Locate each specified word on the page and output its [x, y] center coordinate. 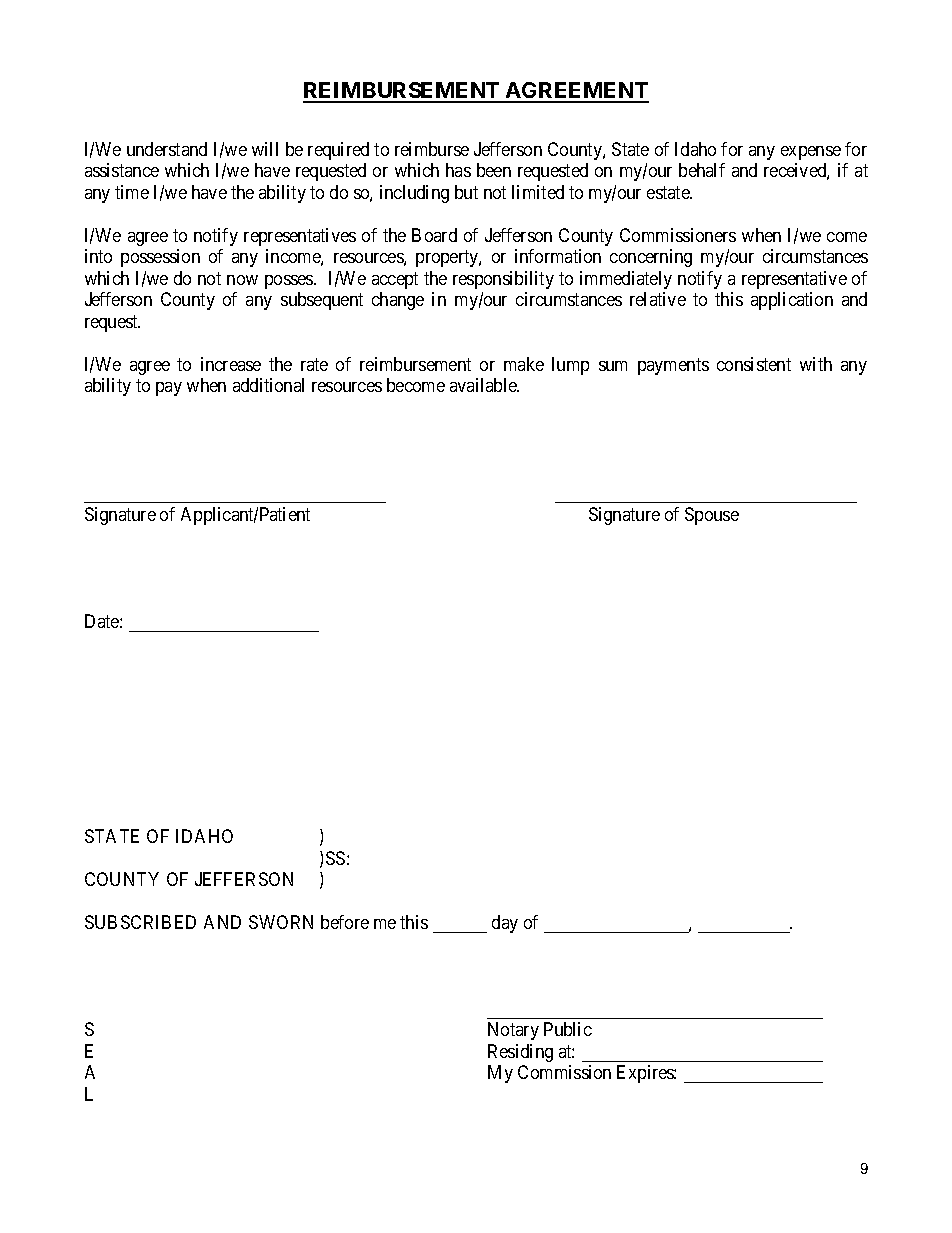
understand [167, 149]
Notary [513, 1031]
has [458, 170]
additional [268, 385]
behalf [702, 170]
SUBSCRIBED [140, 922]
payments [673, 366]
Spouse [712, 516]
